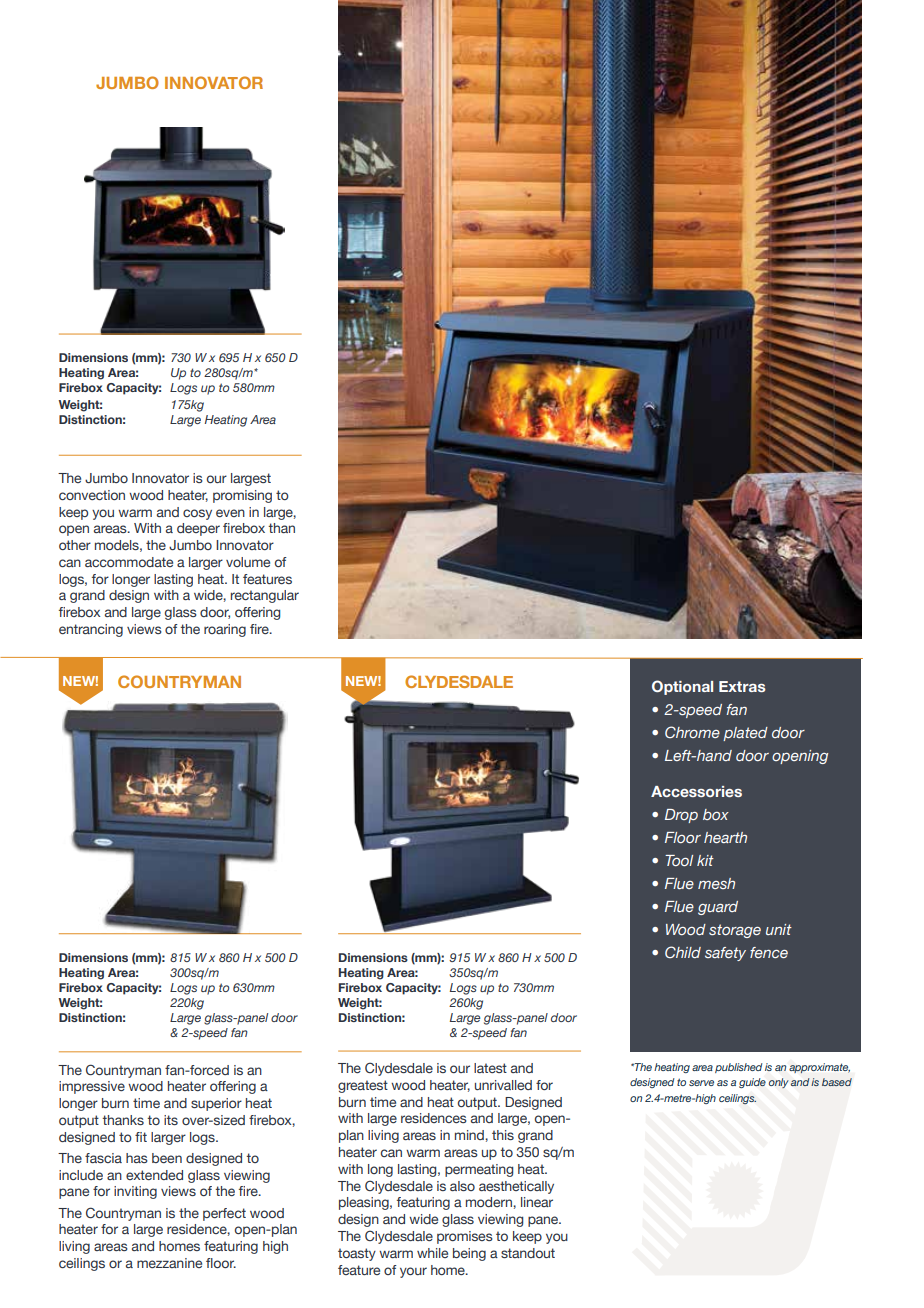 This document has width=924, height=1308. I want to click on promising, so click(242, 496).
